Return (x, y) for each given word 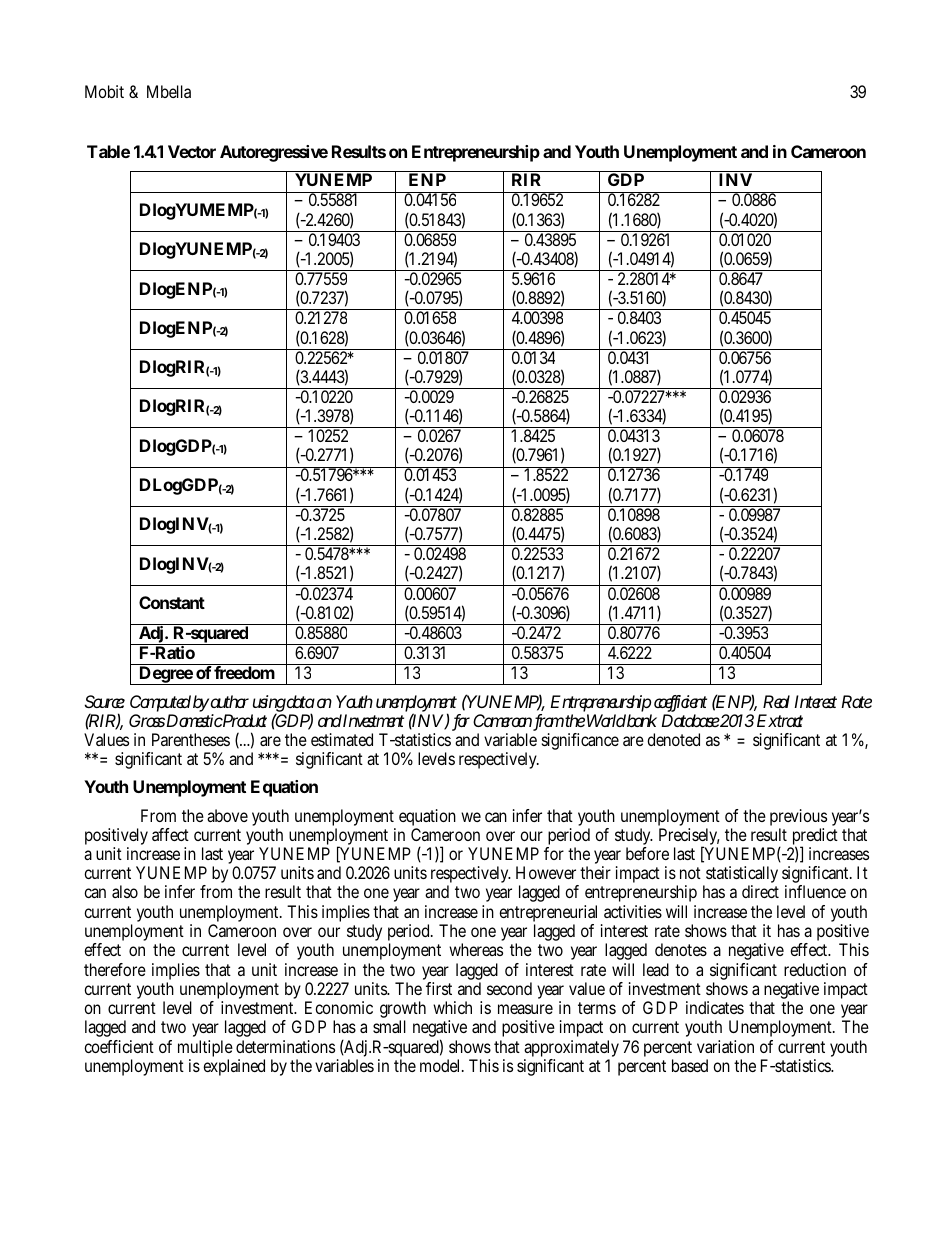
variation (725, 1046)
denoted (673, 739)
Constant (172, 602)
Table (108, 151)
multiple (205, 1050)
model (439, 1065)
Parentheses (191, 739)
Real (776, 701)
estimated (342, 739)
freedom (244, 671)
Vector (192, 151)
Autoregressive (274, 153)
